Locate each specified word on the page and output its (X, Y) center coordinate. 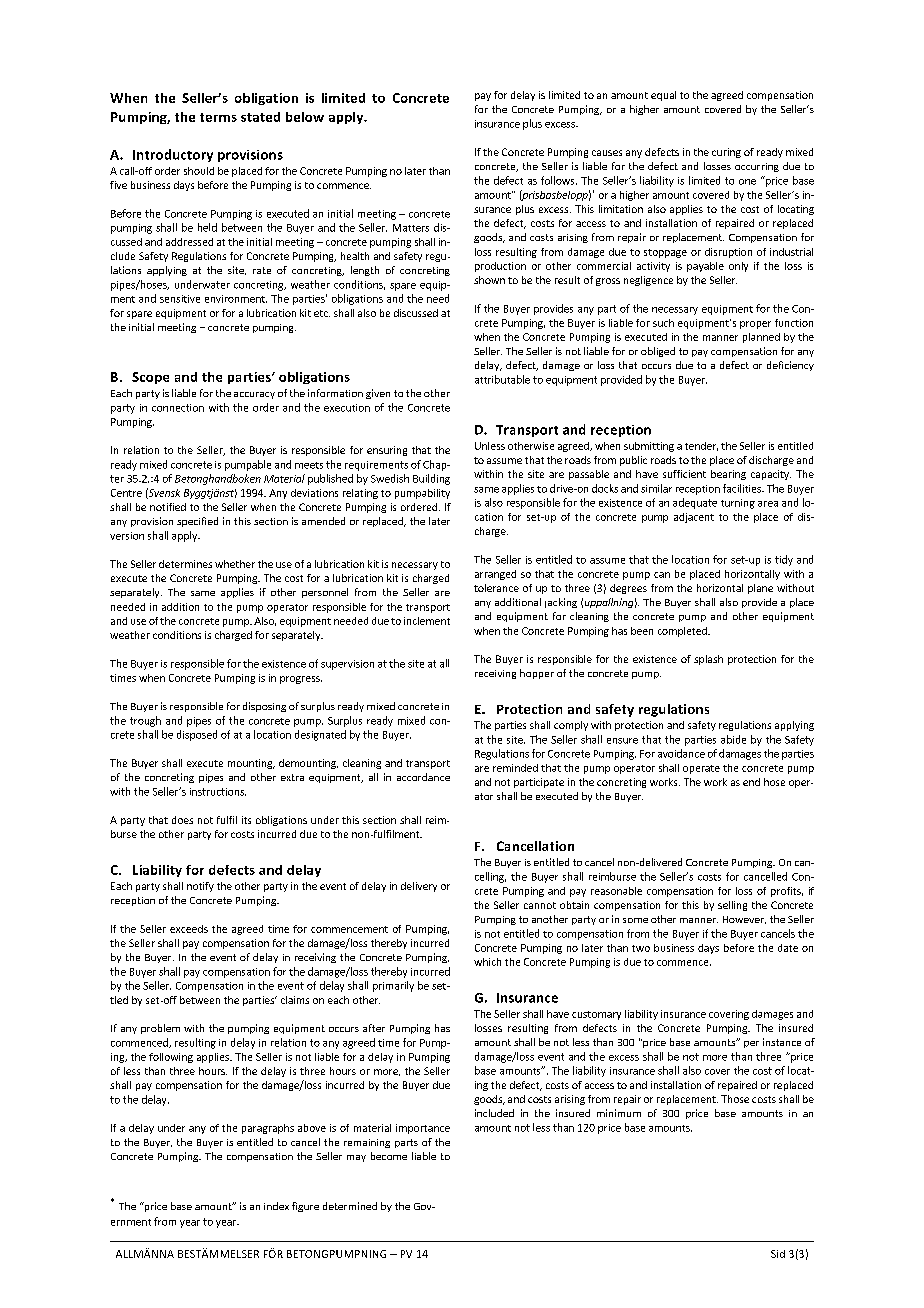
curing (726, 153)
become (389, 1156)
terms (218, 117)
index (276, 1206)
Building (431, 479)
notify (200, 887)
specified (197, 522)
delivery (419, 887)
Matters (411, 228)
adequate (695, 503)
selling (732, 906)
